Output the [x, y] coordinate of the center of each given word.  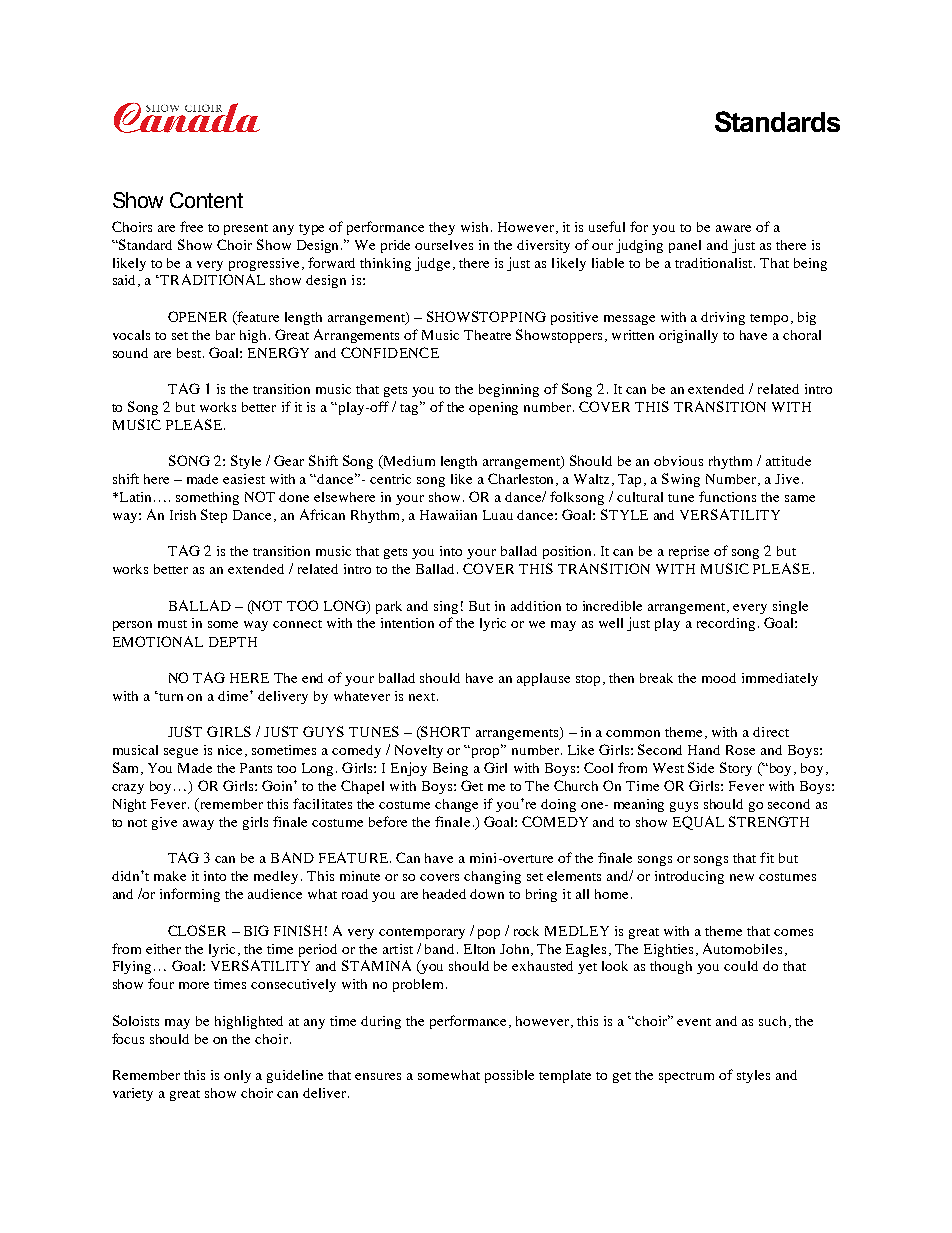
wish [476, 227]
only [237, 1076]
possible [509, 1076]
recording [726, 624]
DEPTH [233, 642]
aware [733, 228]
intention [407, 623]
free [191, 226]
